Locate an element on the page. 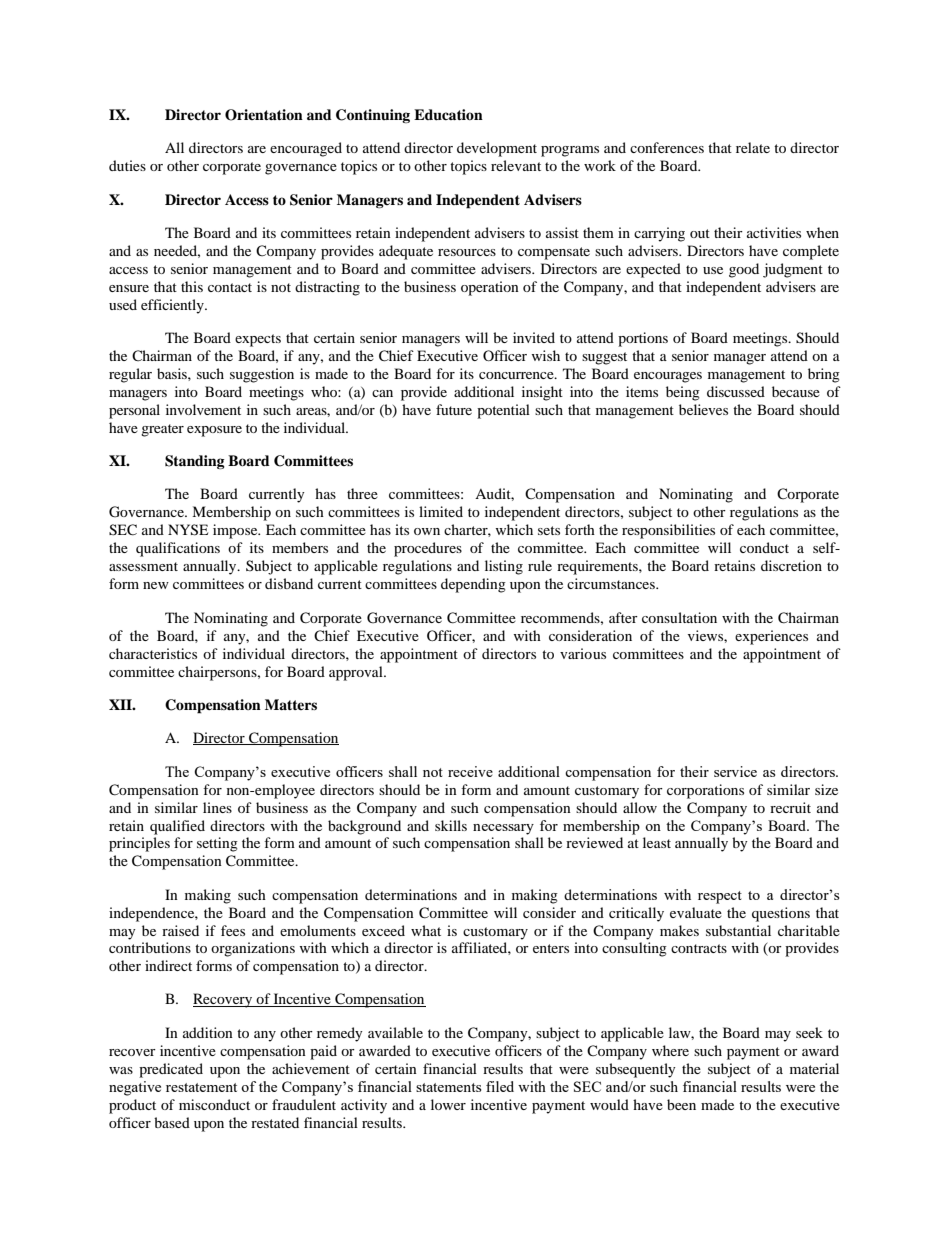 The image size is (952, 1233). relate is located at coordinates (753, 147).
